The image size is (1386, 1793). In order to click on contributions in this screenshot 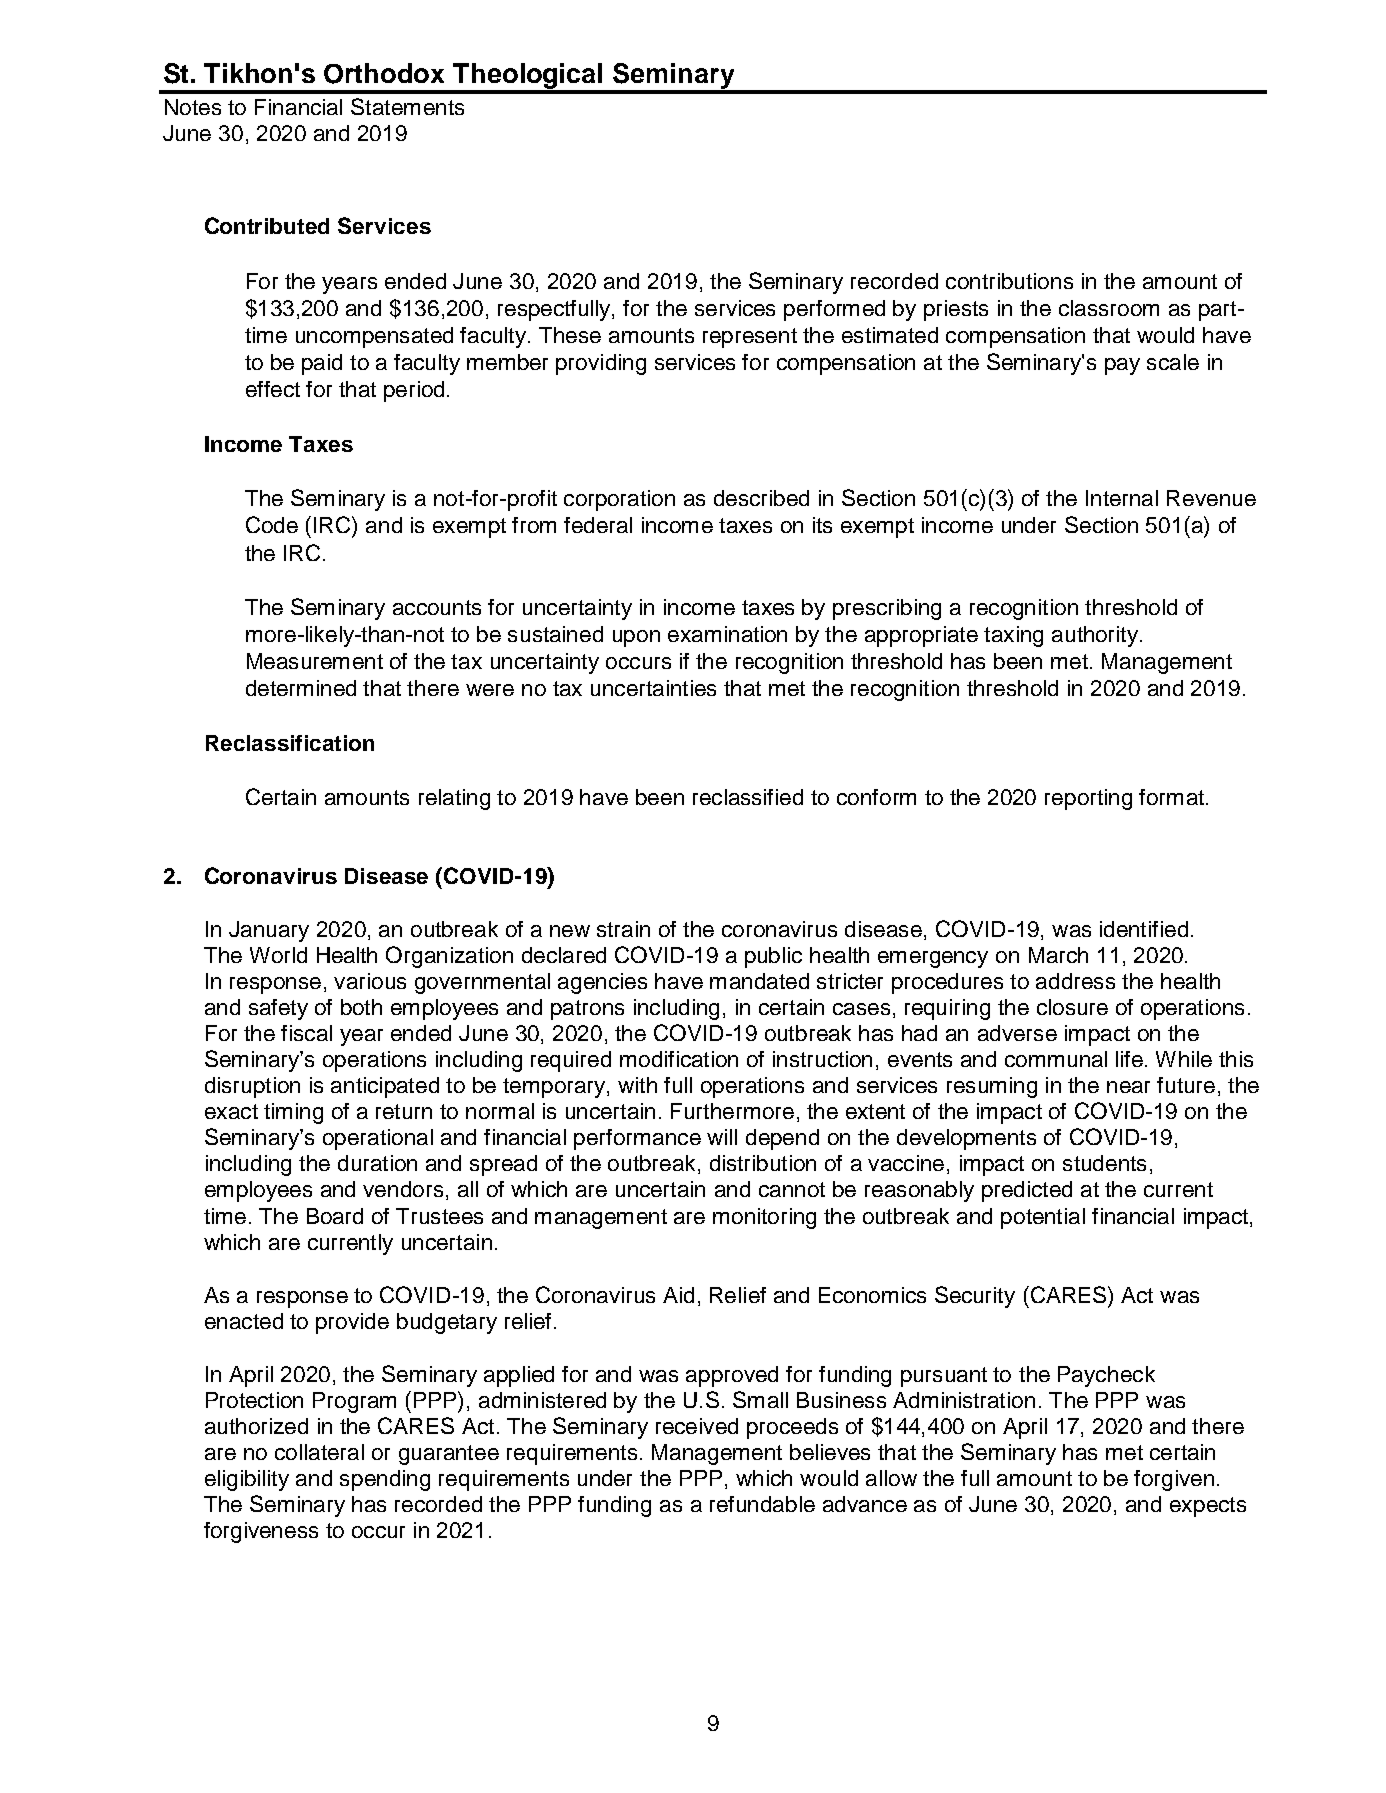, I will do `click(1009, 281)`.
